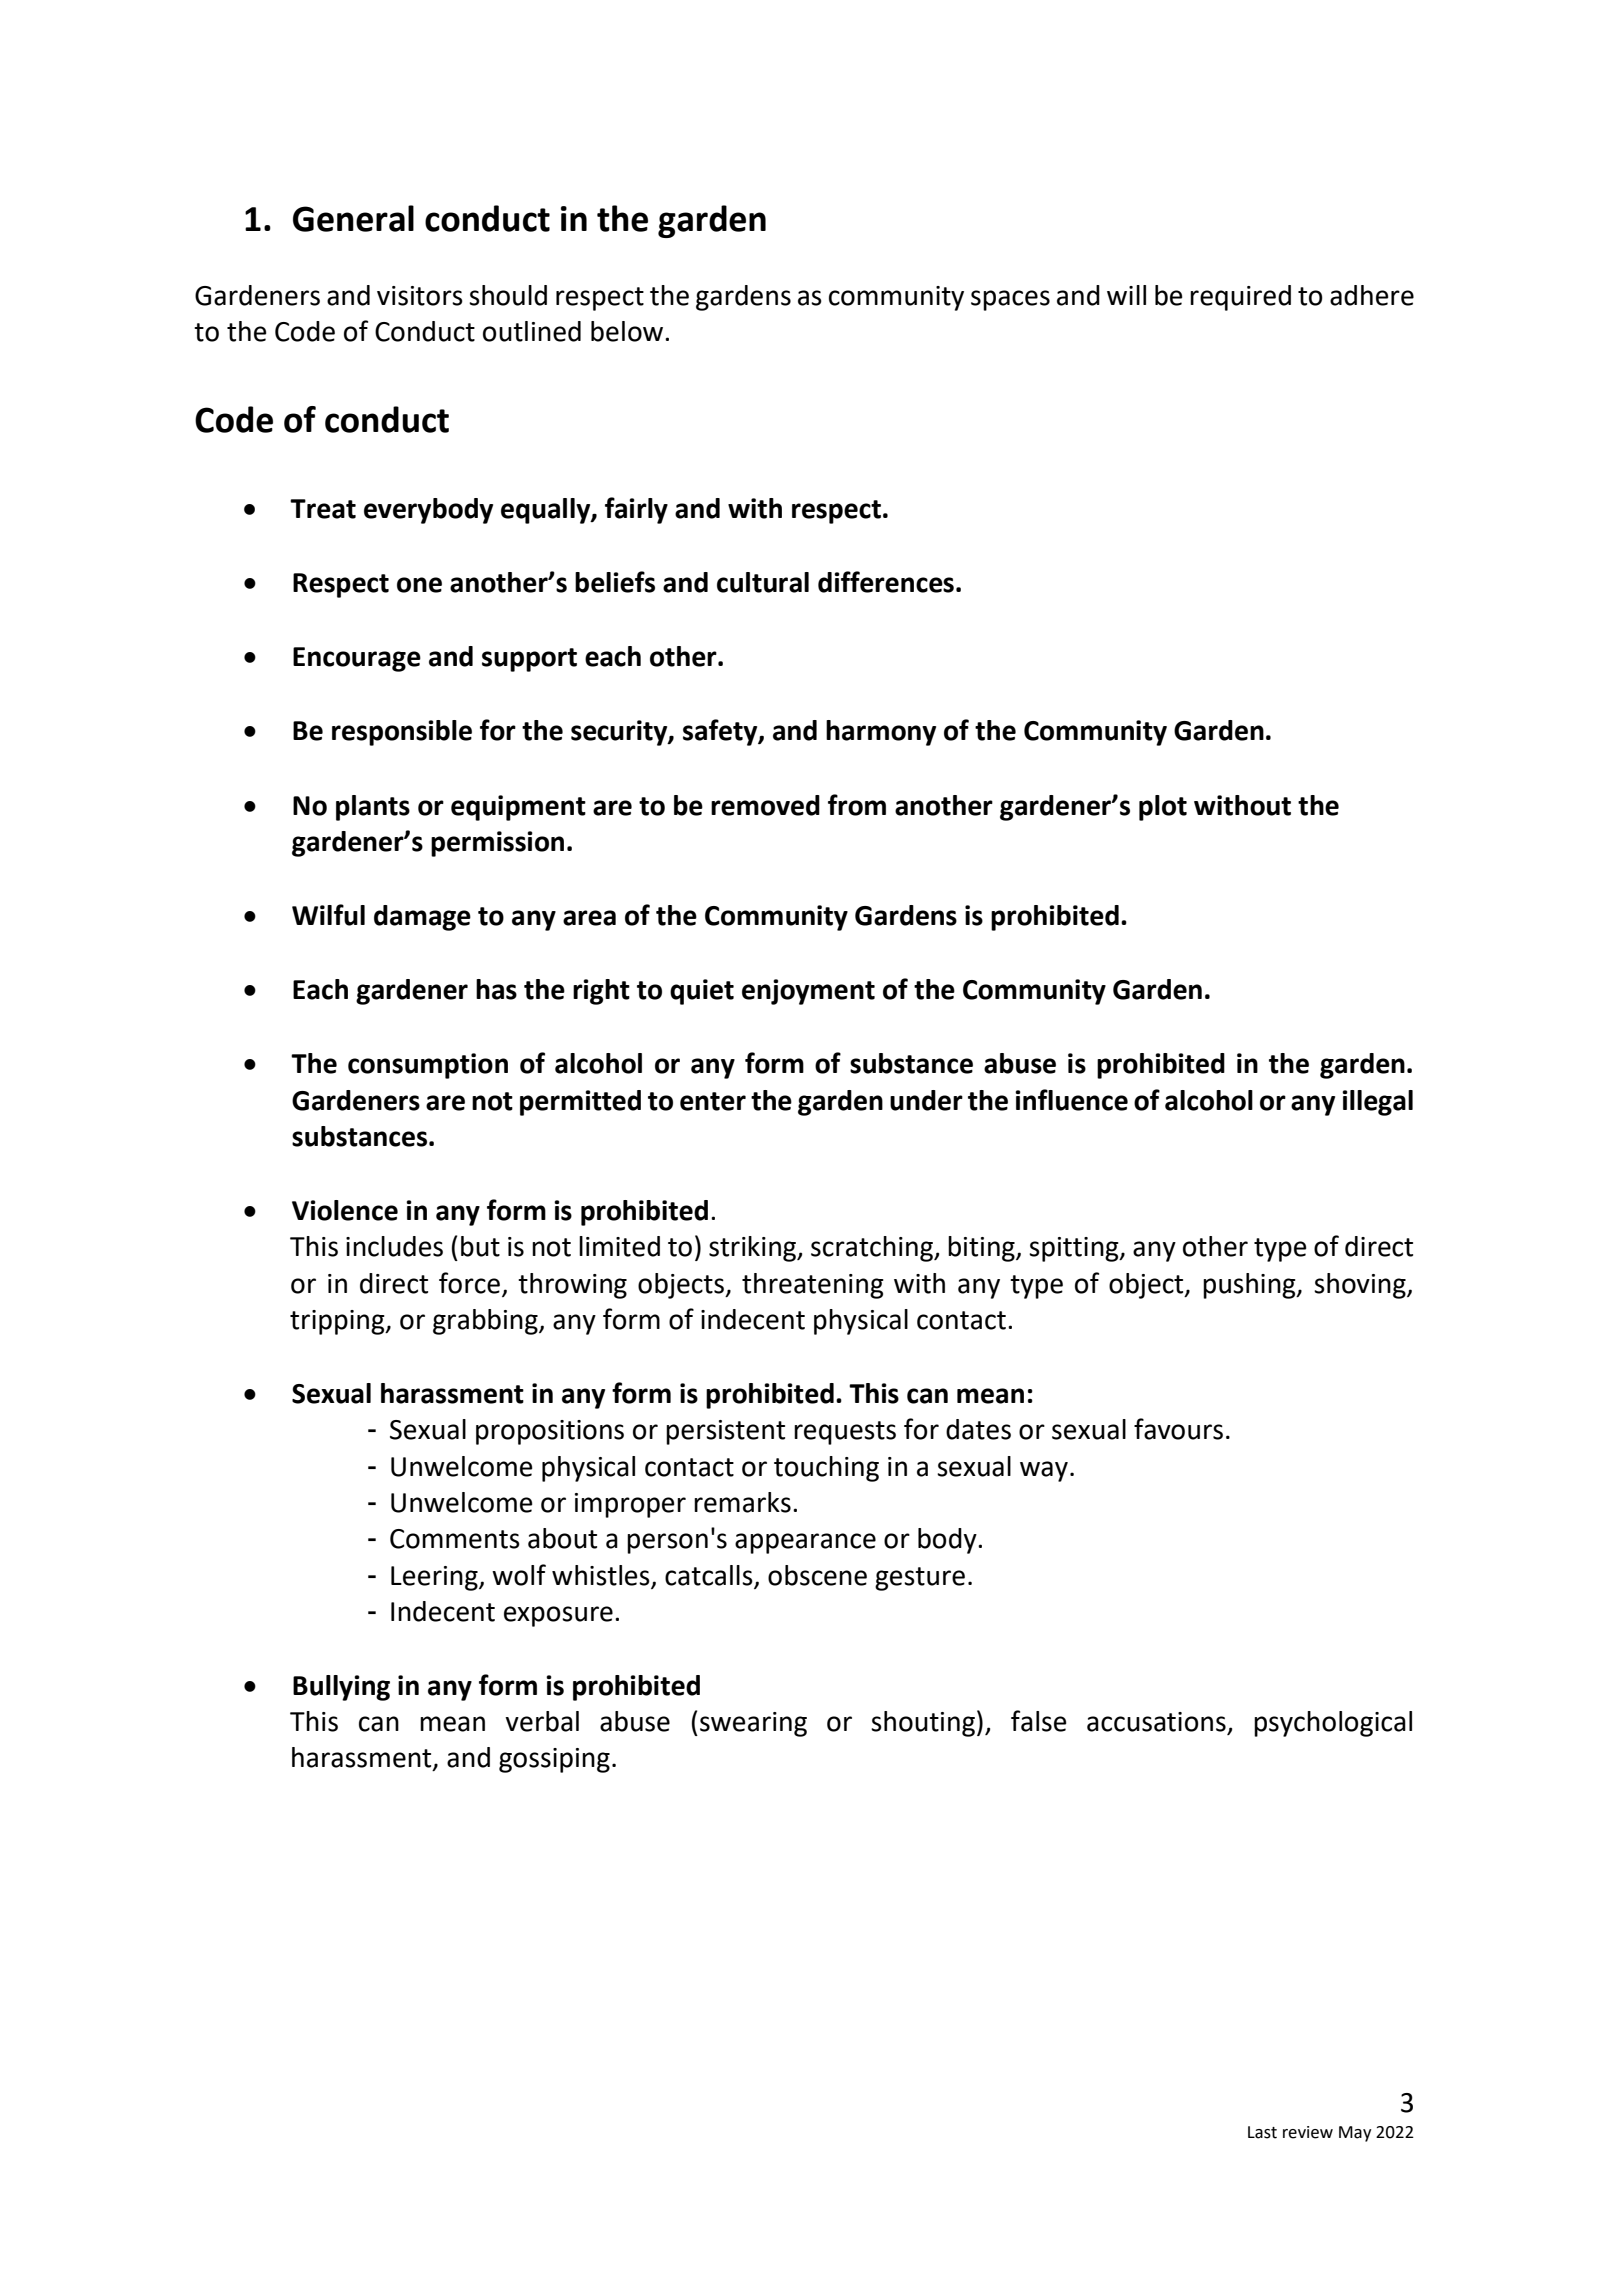 This image has width=1609, height=2275. What do you see at coordinates (420, 296) in the image?
I see `visitors` at bounding box center [420, 296].
